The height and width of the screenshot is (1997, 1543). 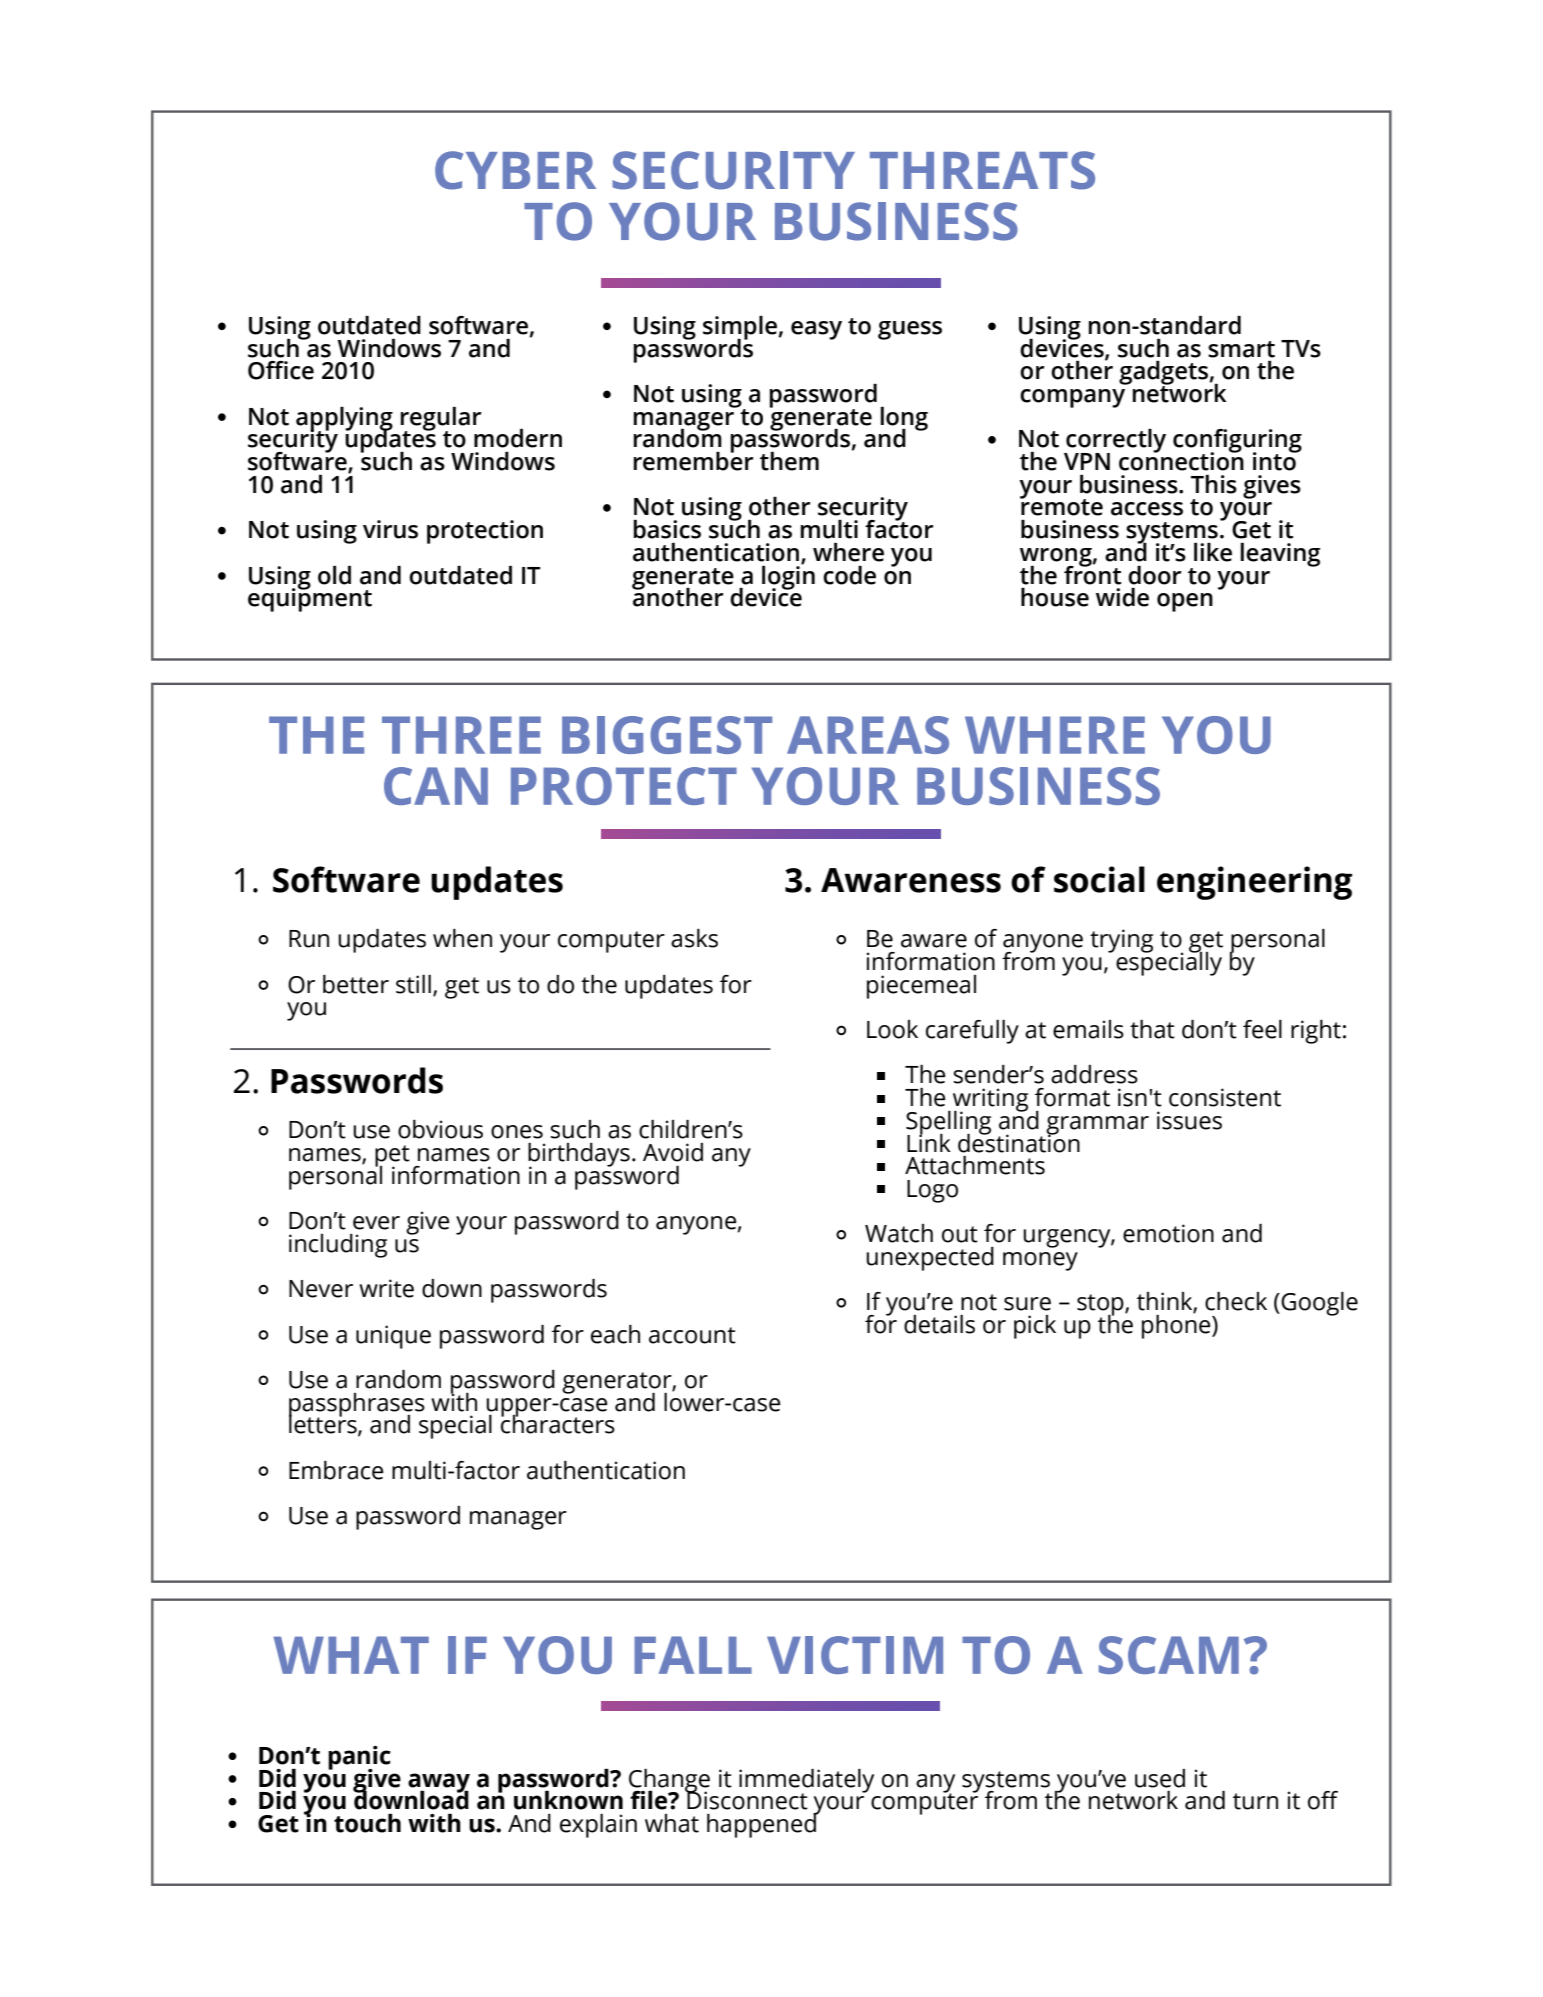 I want to click on away, so click(x=439, y=1784).
